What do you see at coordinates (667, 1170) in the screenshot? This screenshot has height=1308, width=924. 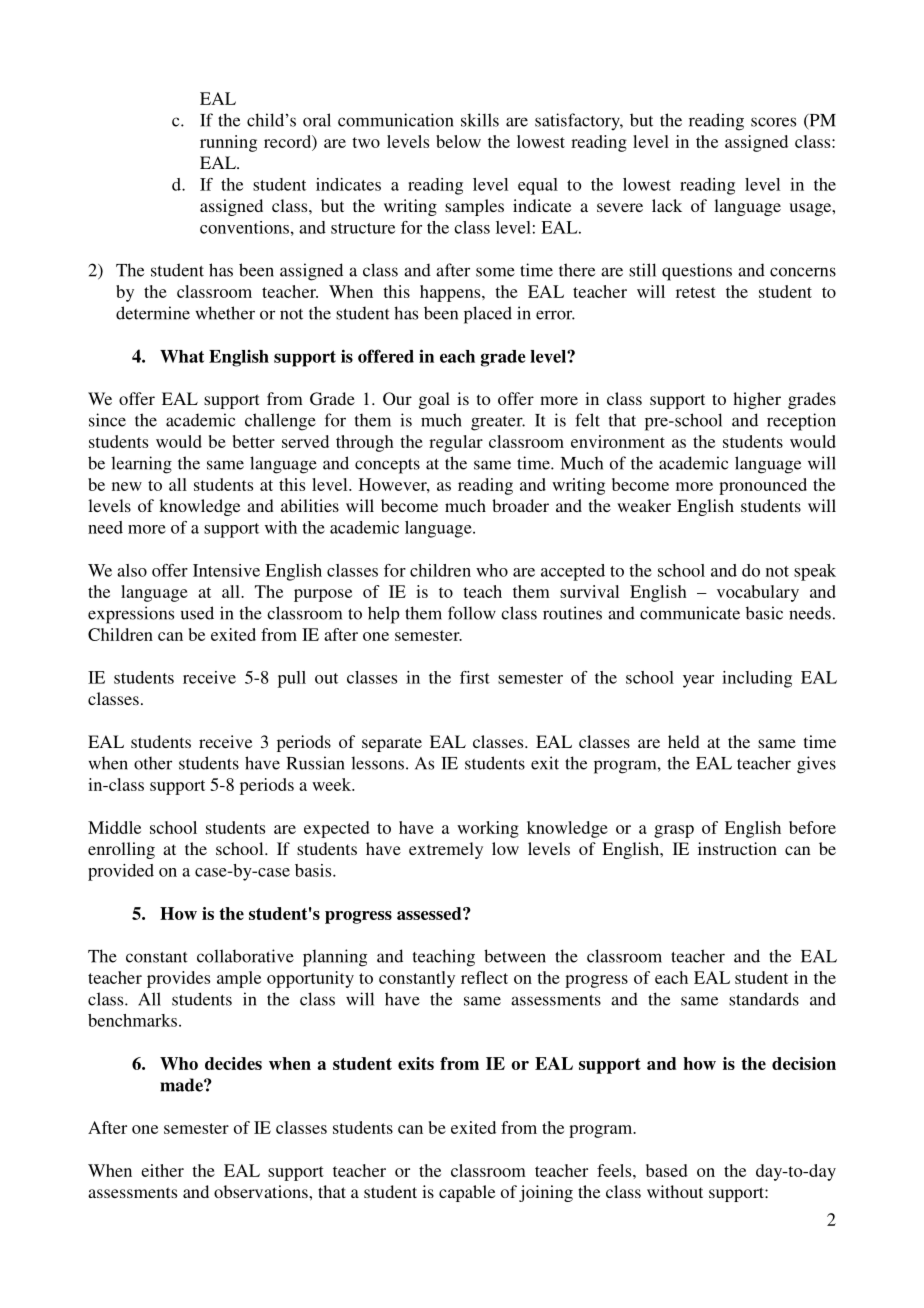 I see `based` at bounding box center [667, 1170].
